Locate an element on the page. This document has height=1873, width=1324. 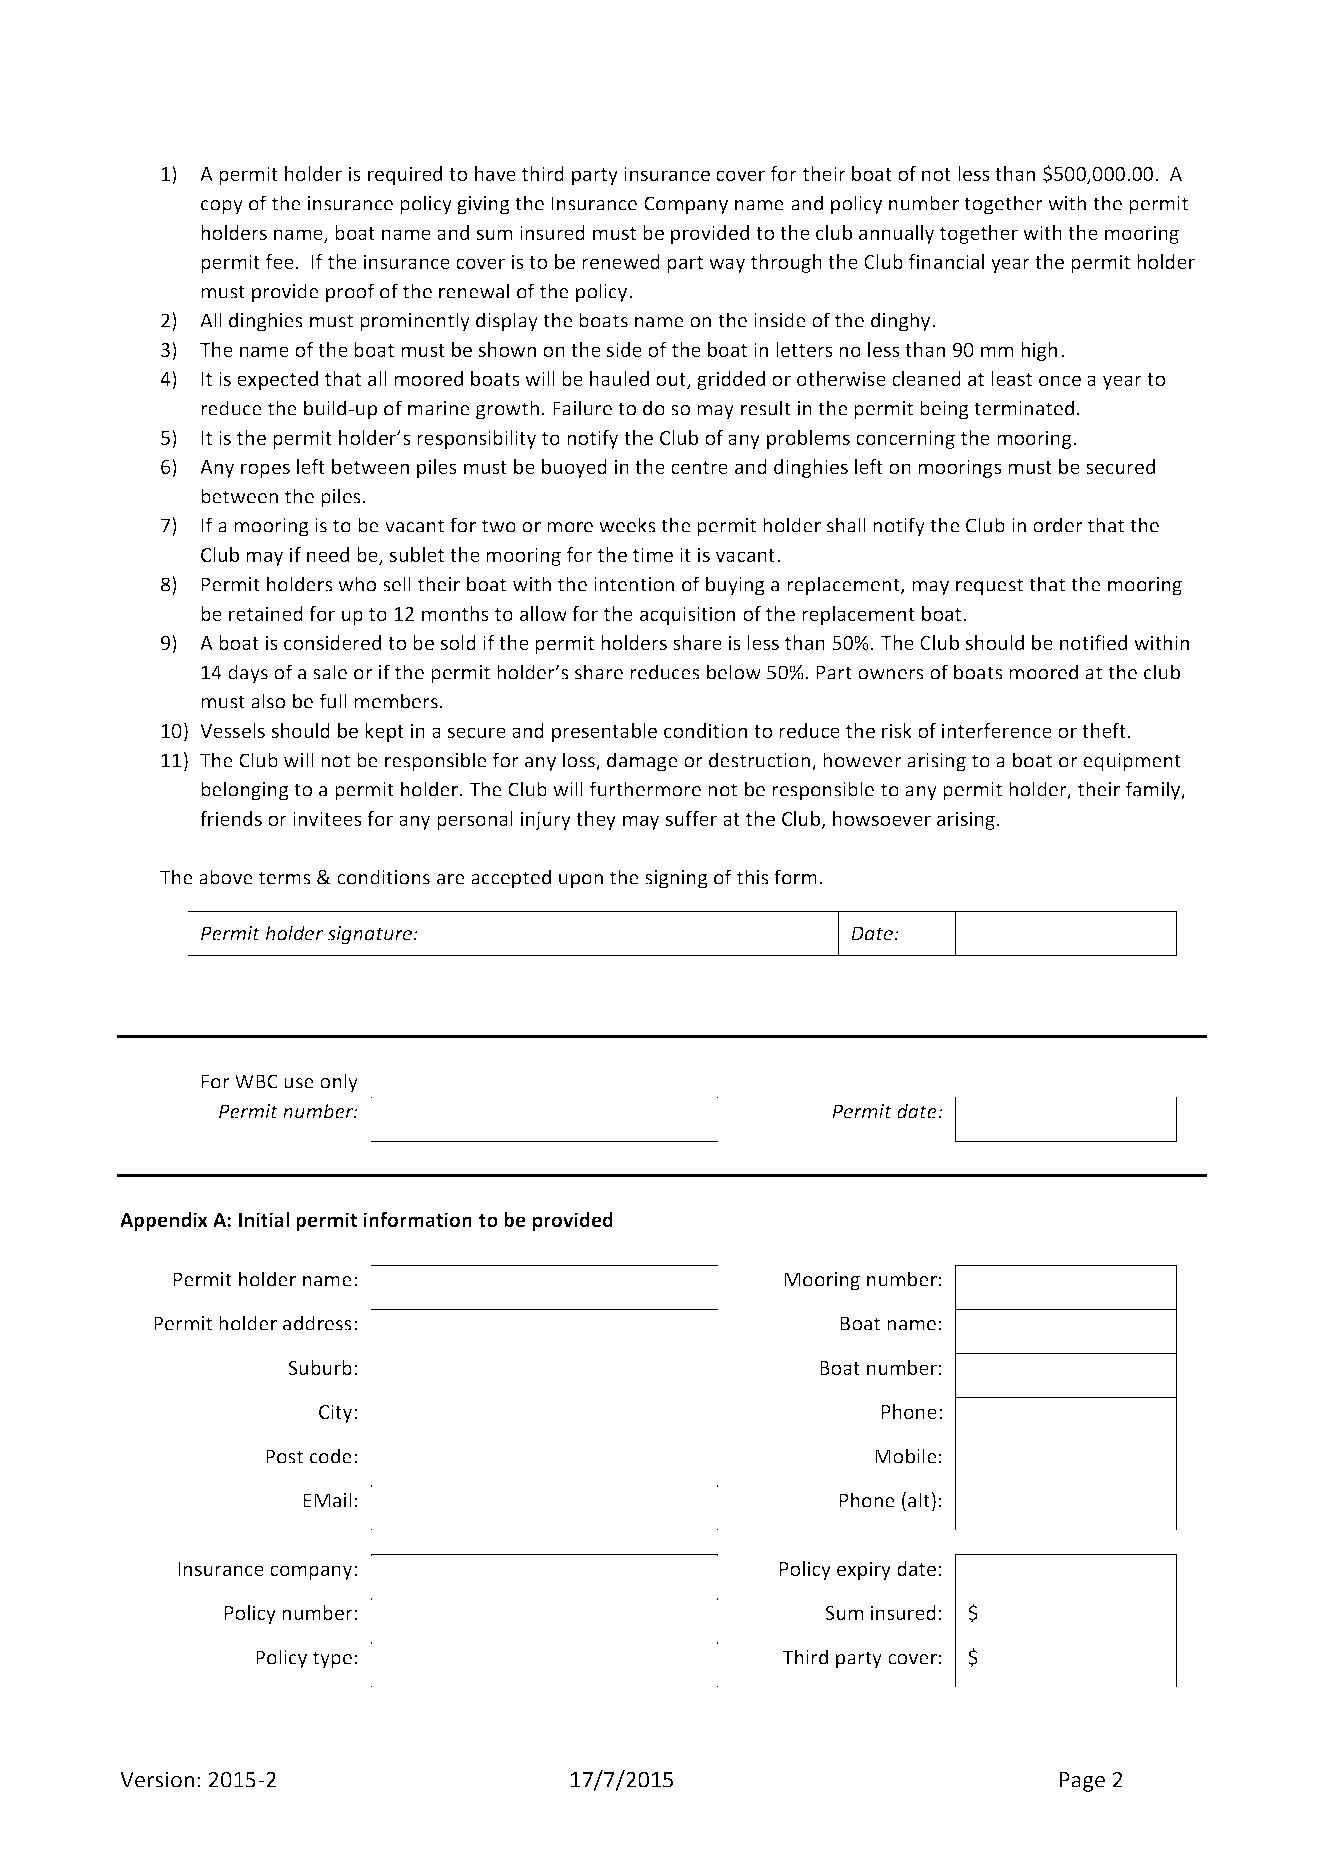
Mobile is located at coordinates (906, 1456).
